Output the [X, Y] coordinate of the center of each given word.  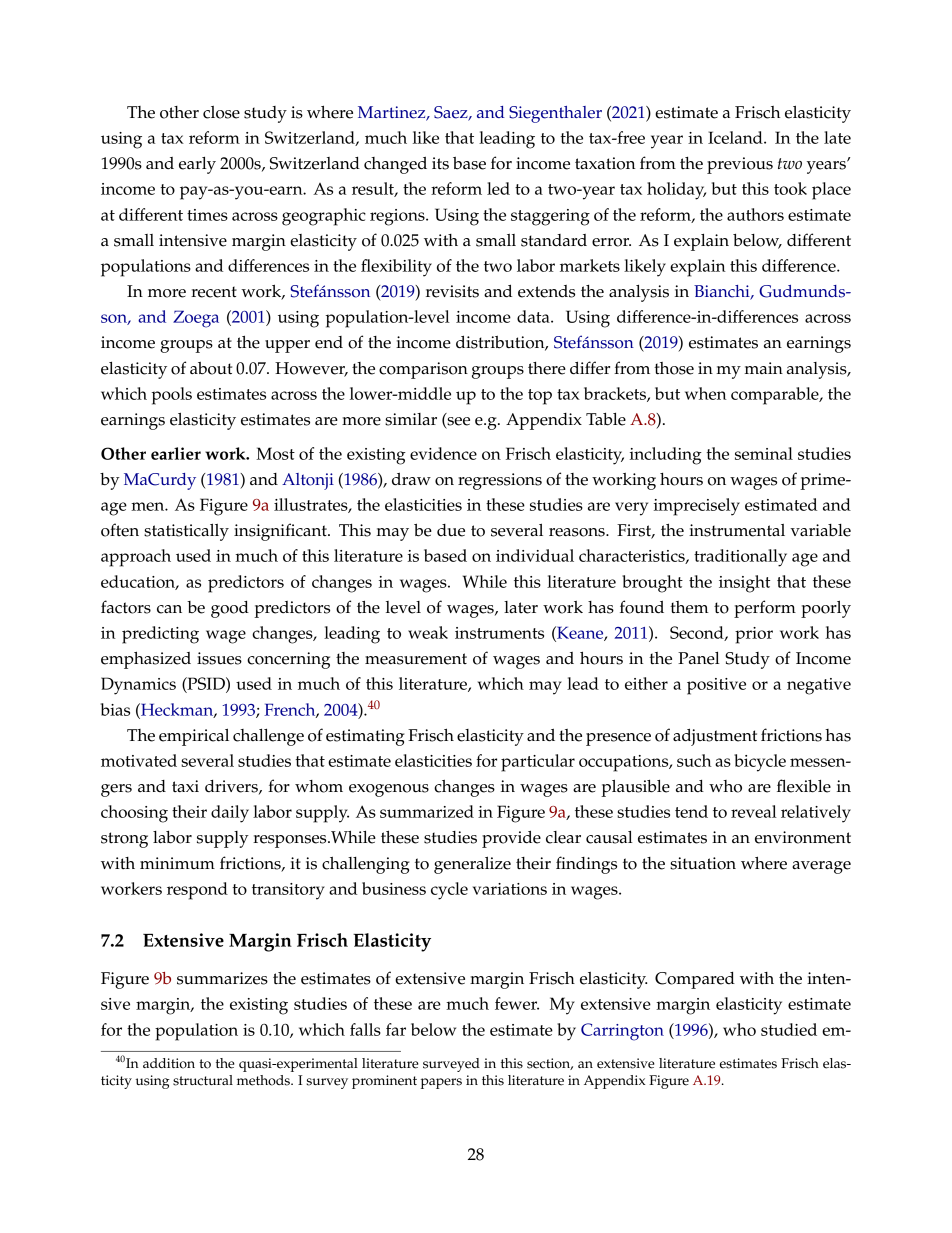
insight [744, 584]
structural [203, 1080]
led [498, 188]
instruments [499, 633]
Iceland [736, 137]
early [197, 165]
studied [789, 1029]
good [230, 609]
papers [441, 1083]
